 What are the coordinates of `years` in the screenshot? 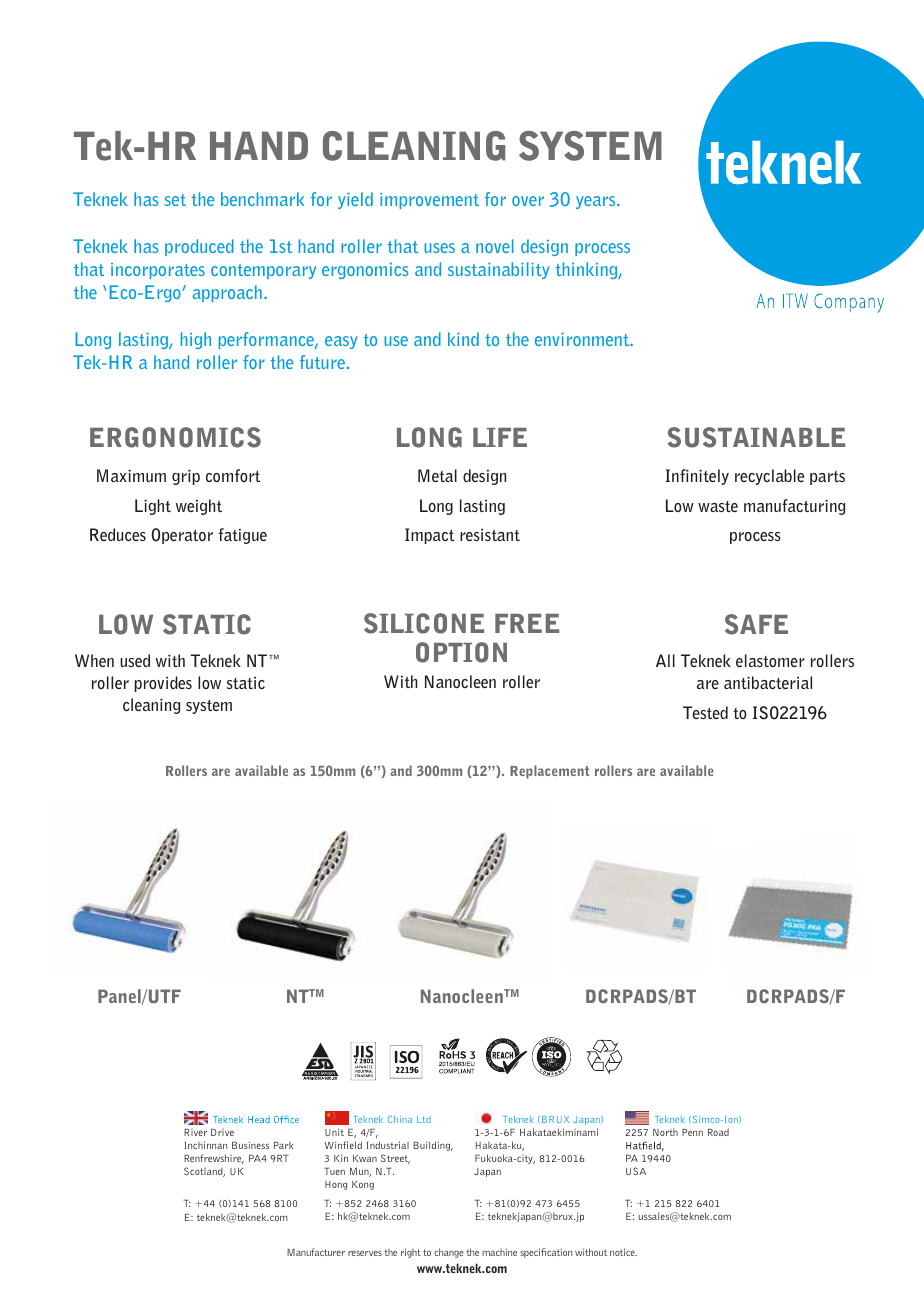 It's located at (597, 202).
